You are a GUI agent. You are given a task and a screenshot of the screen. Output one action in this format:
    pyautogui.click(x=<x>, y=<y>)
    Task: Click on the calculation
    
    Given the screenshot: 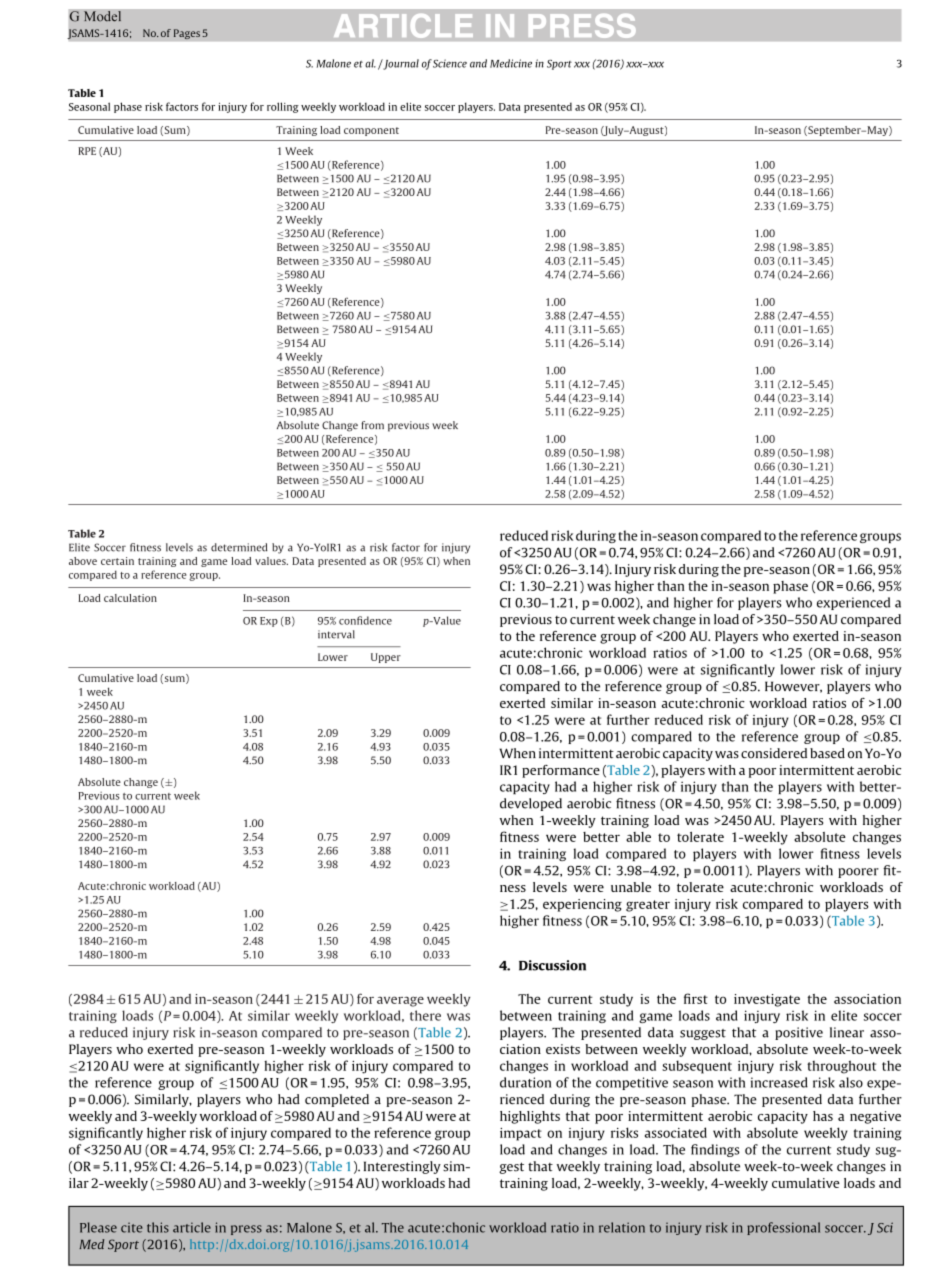 What is the action you would take?
    pyautogui.click(x=130, y=598)
